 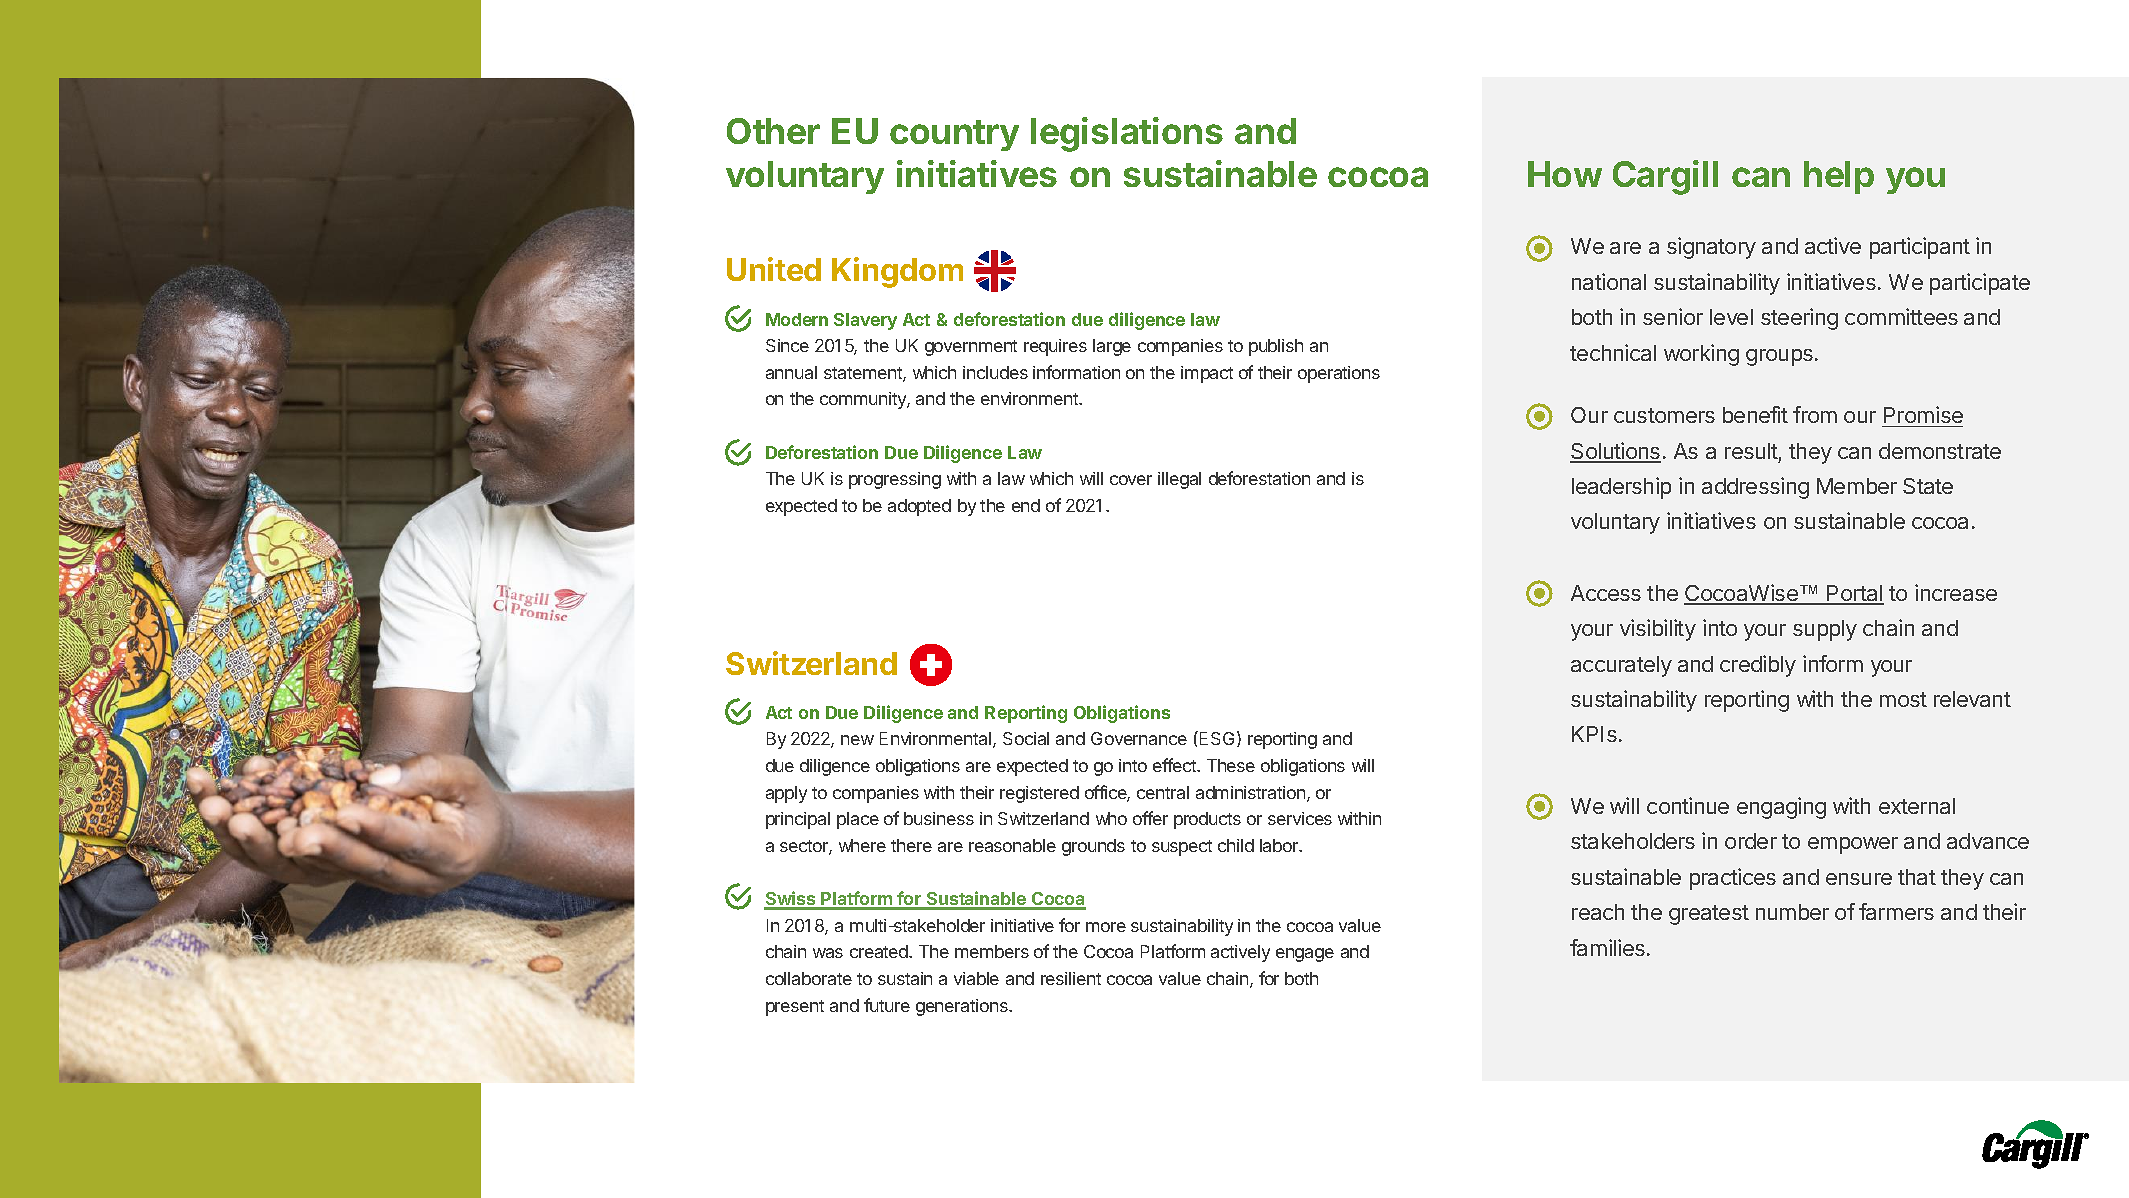 I want to click on operations, so click(x=1339, y=374).
